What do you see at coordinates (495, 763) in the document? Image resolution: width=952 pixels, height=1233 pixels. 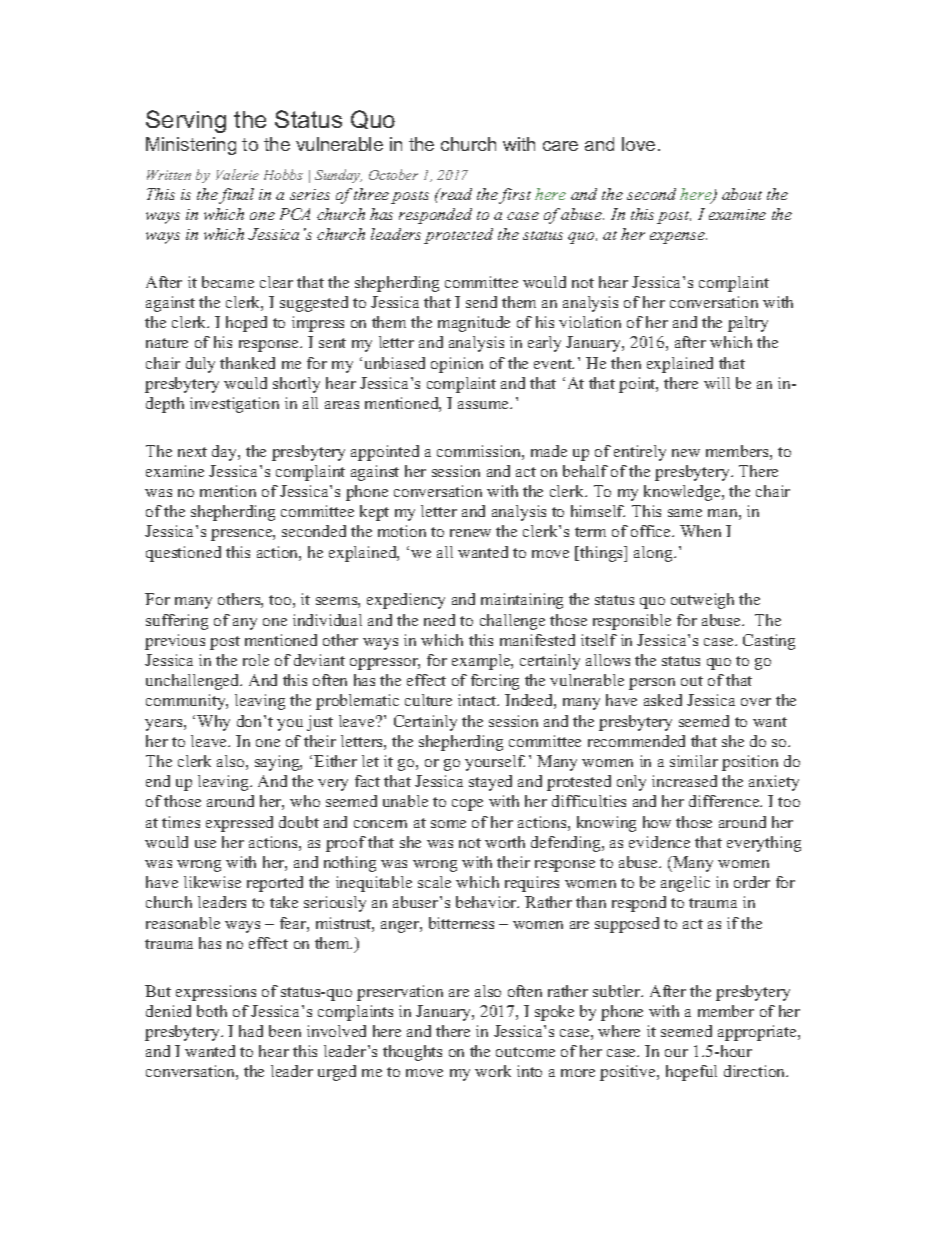 I see `yourself` at bounding box center [495, 763].
